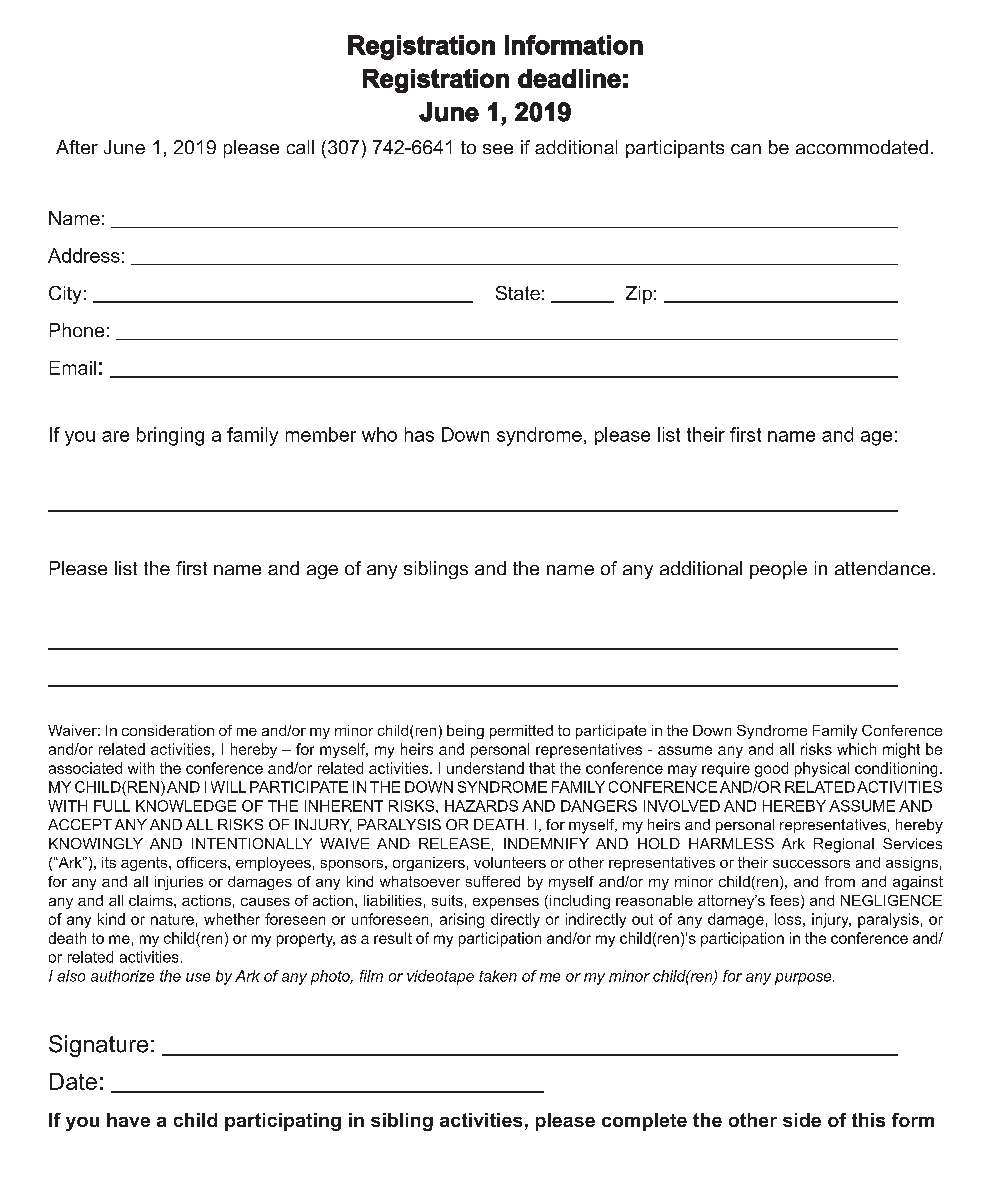 Image resolution: width=991 pixels, height=1204 pixels. What do you see at coordinates (569, 78) in the screenshot?
I see `deadline` at bounding box center [569, 78].
